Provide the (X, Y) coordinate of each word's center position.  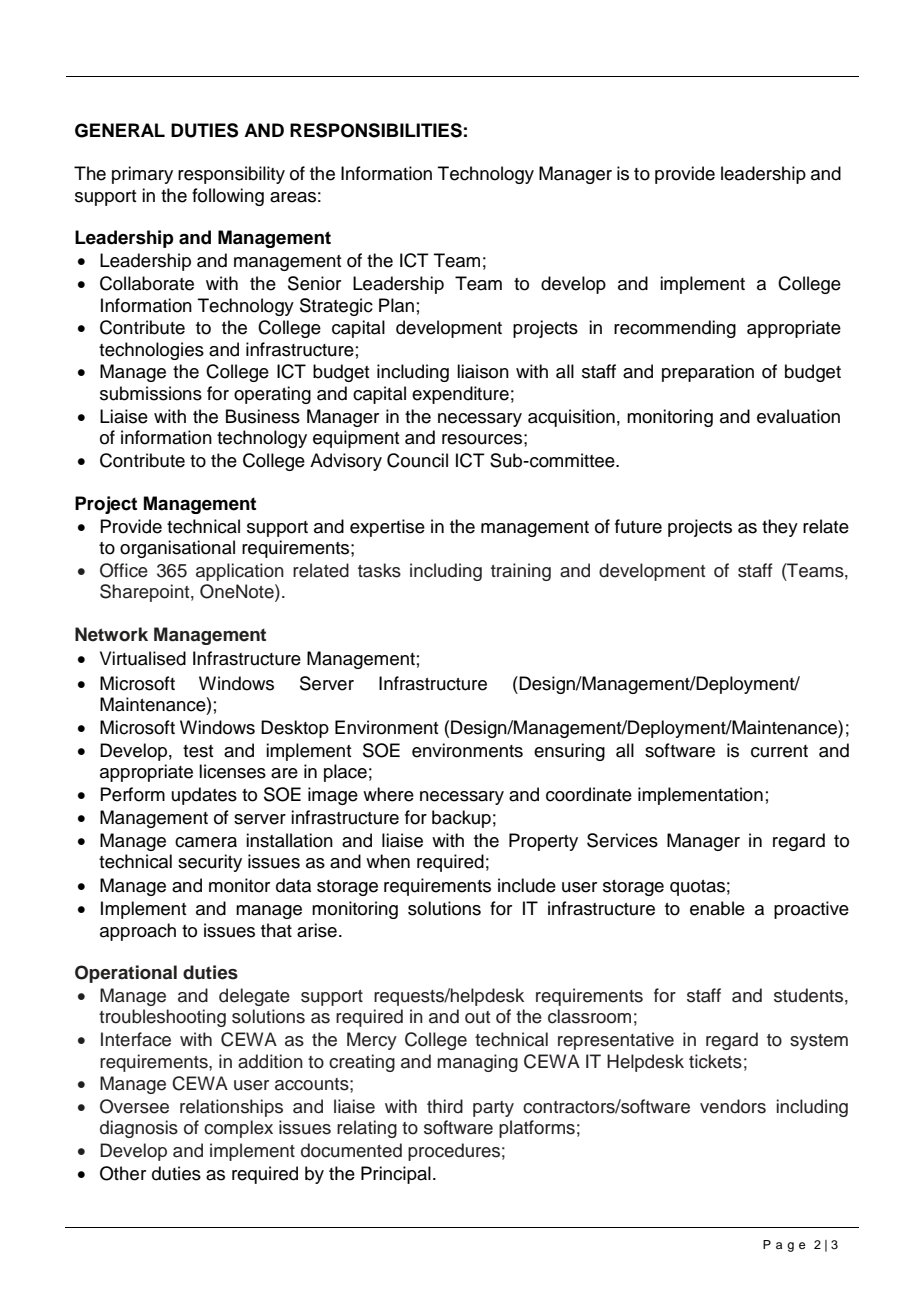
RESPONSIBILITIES (376, 130)
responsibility (231, 175)
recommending (675, 329)
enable (717, 908)
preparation (708, 373)
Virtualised (143, 658)
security (210, 863)
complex (238, 1129)
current (779, 751)
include (527, 885)
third (445, 1106)
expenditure (460, 395)
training (521, 572)
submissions (151, 393)
